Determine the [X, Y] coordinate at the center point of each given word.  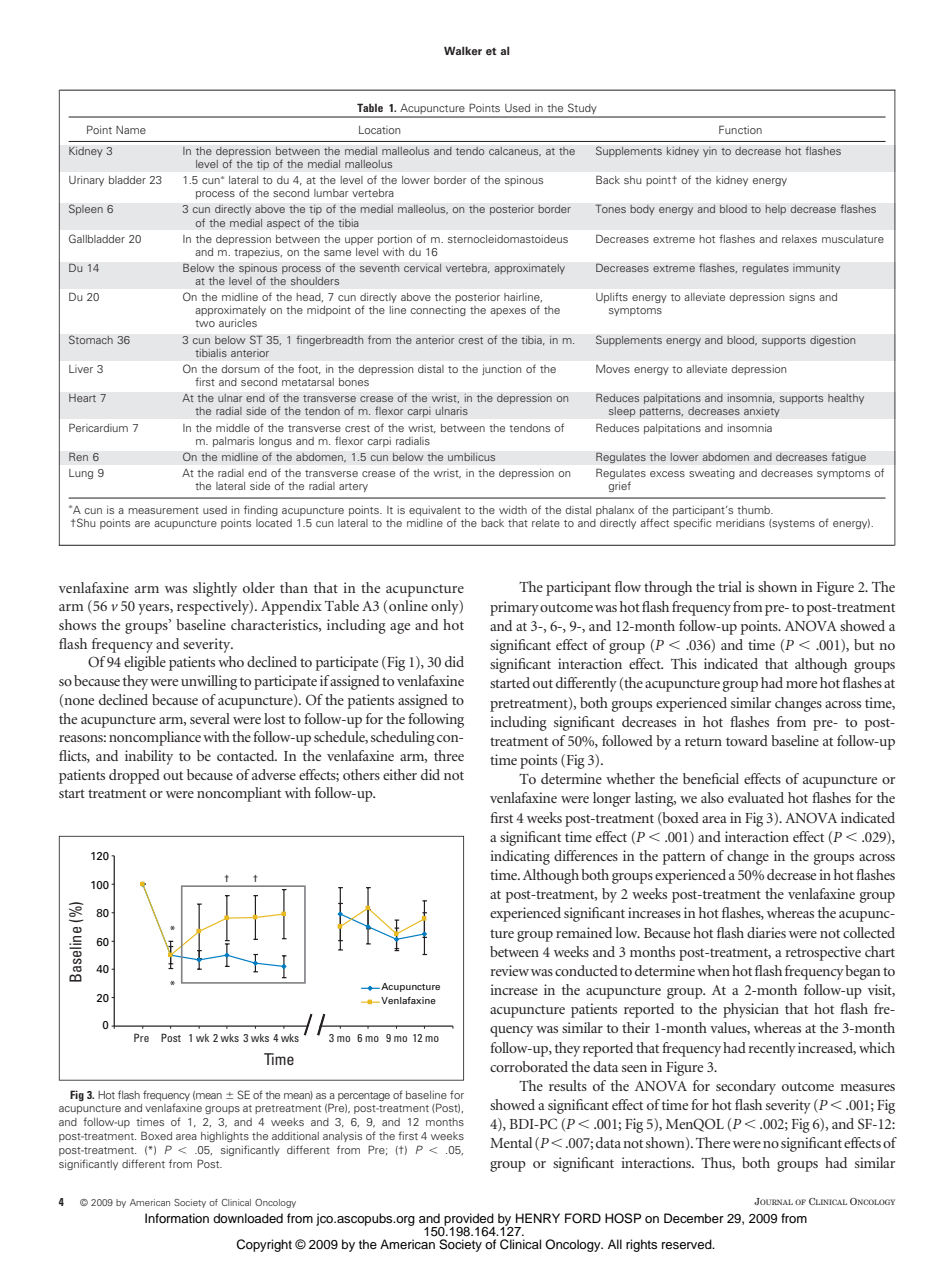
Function [740, 129]
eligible [145, 663]
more [801, 684]
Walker [463, 50]
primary [514, 608]
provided [468, 1220]
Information [177, 1218]
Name [131, 130]
